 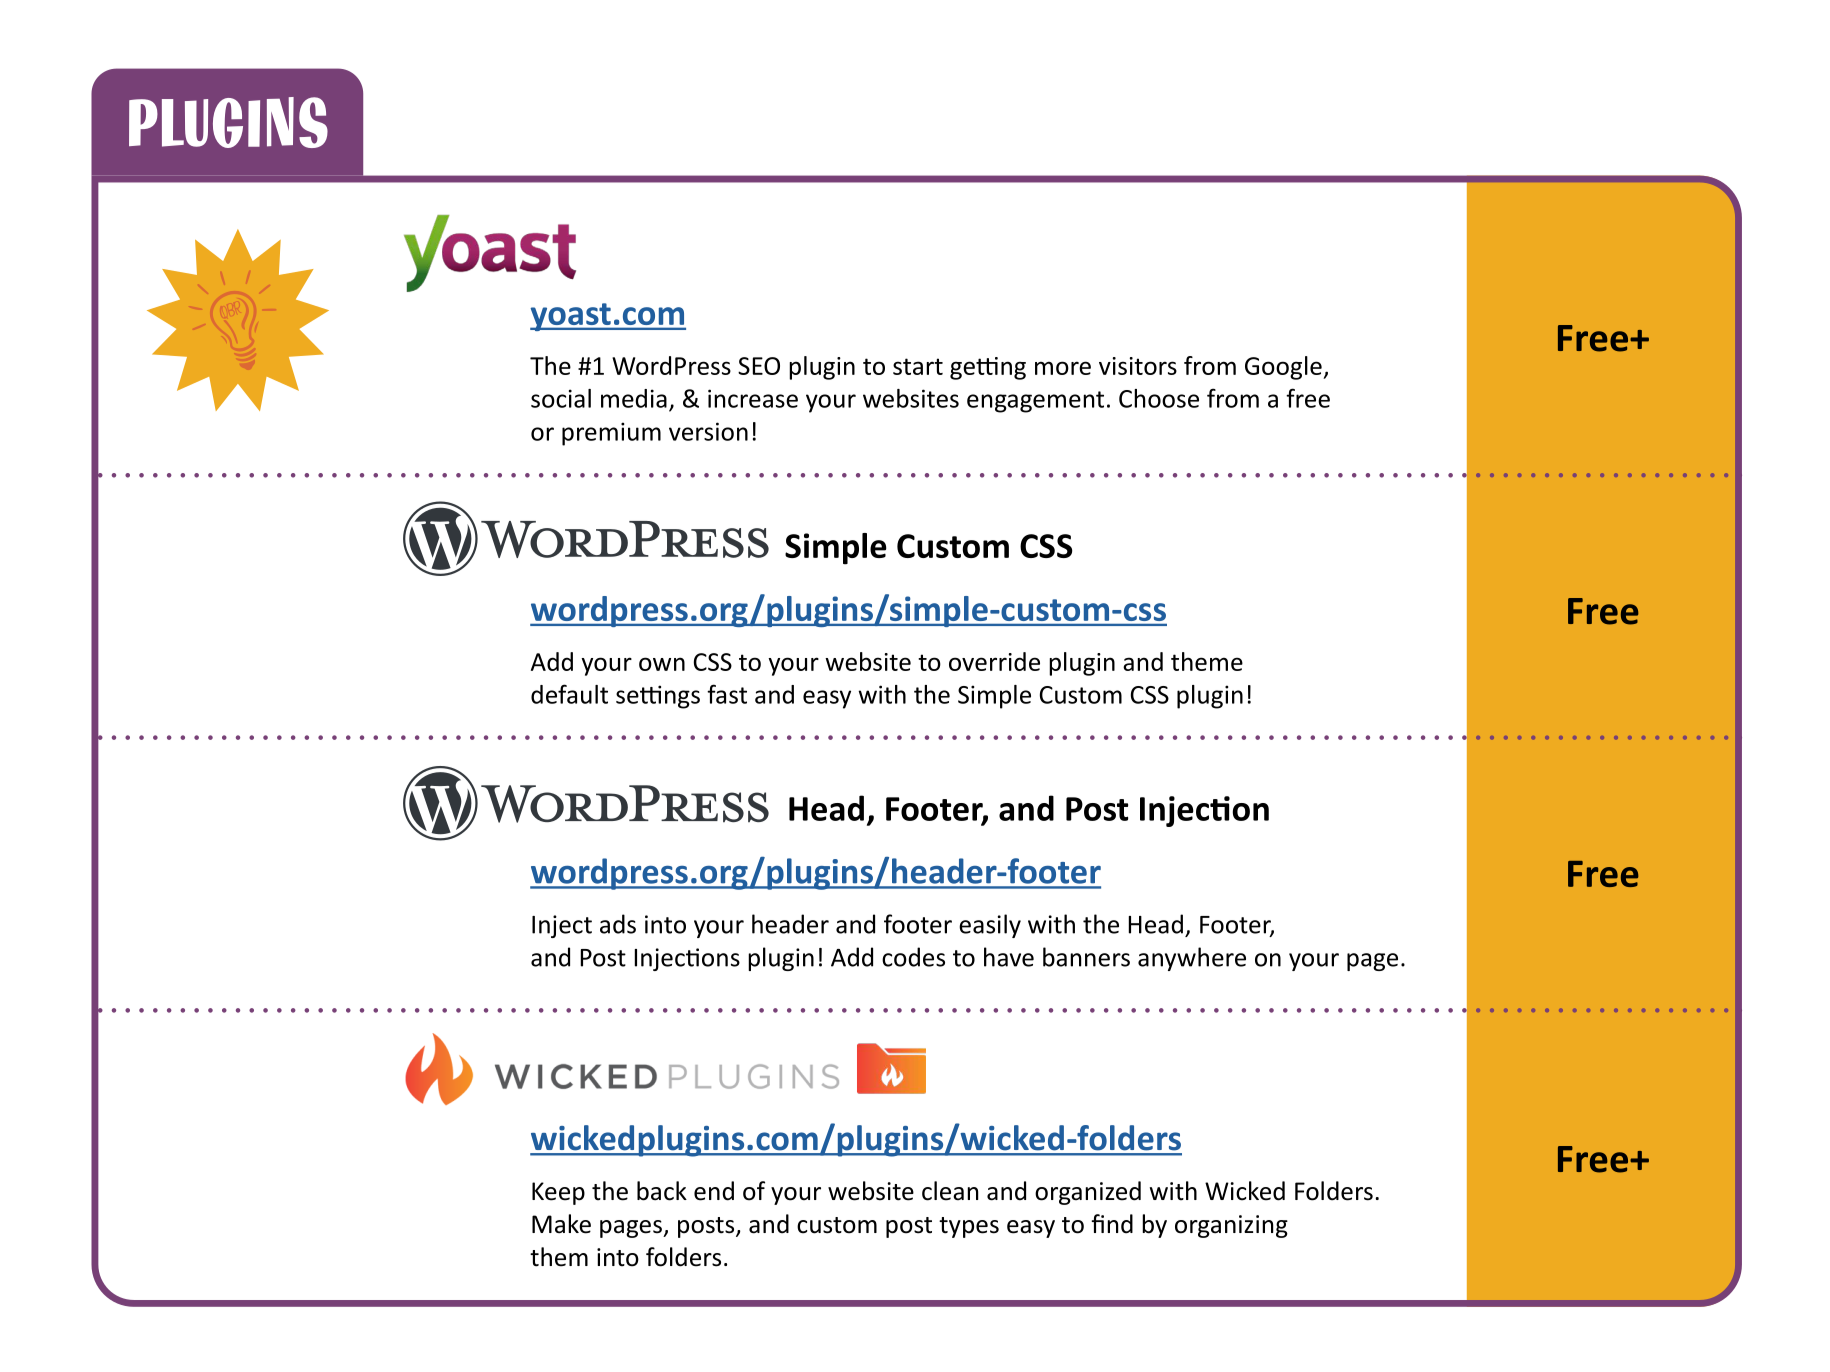 What do you see at coordinates (634, 398) in the screenshot?
I see `media` at bounding box center [634, 398].
